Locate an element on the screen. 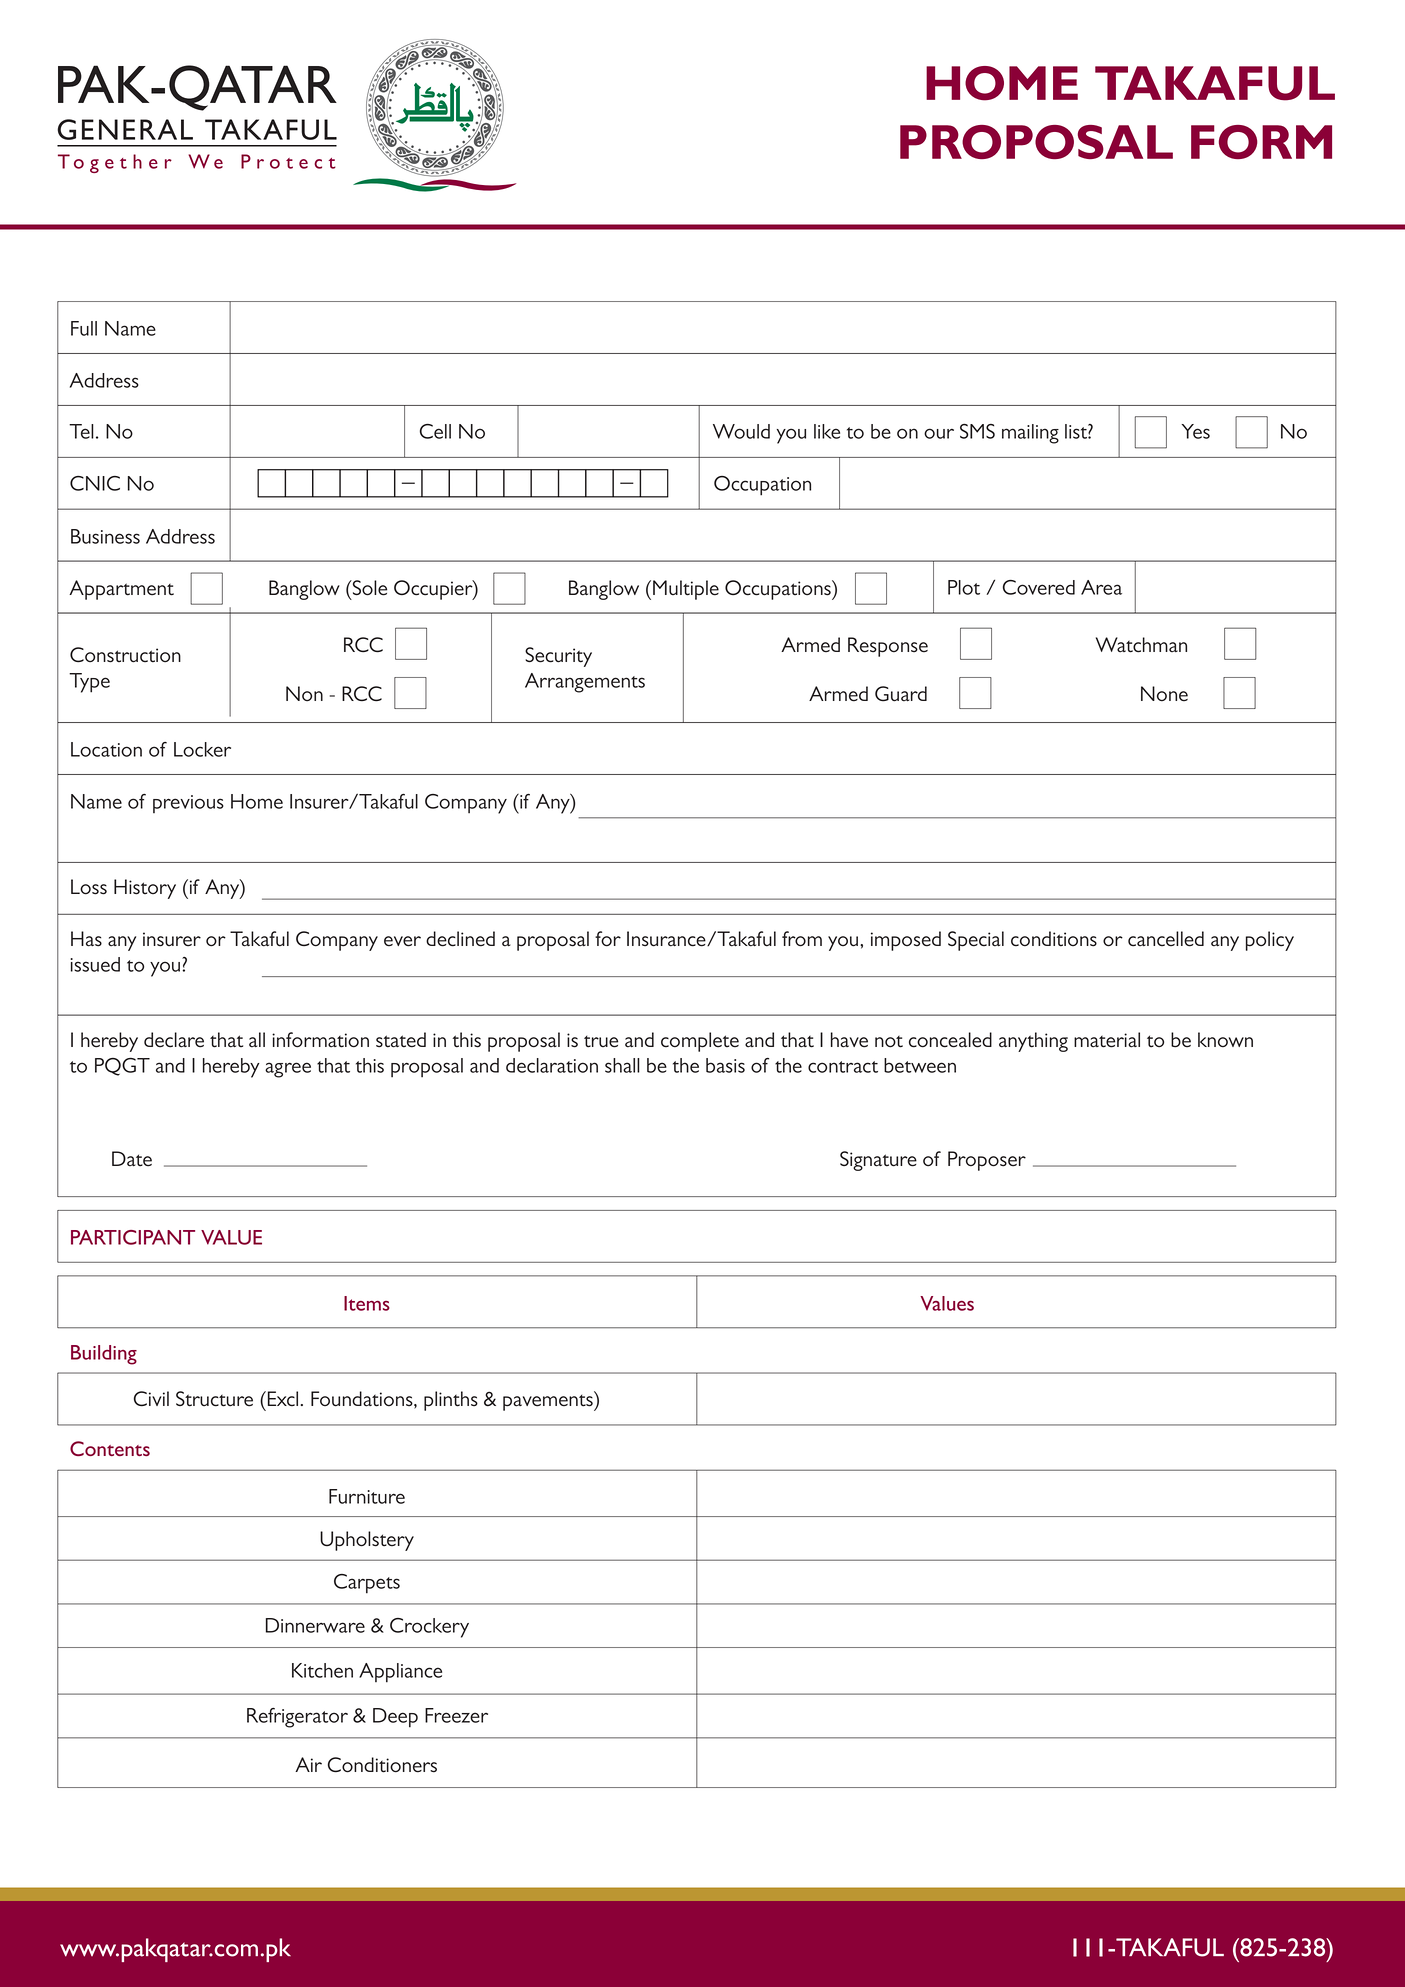  Would is located at coordinates (741, 431).
